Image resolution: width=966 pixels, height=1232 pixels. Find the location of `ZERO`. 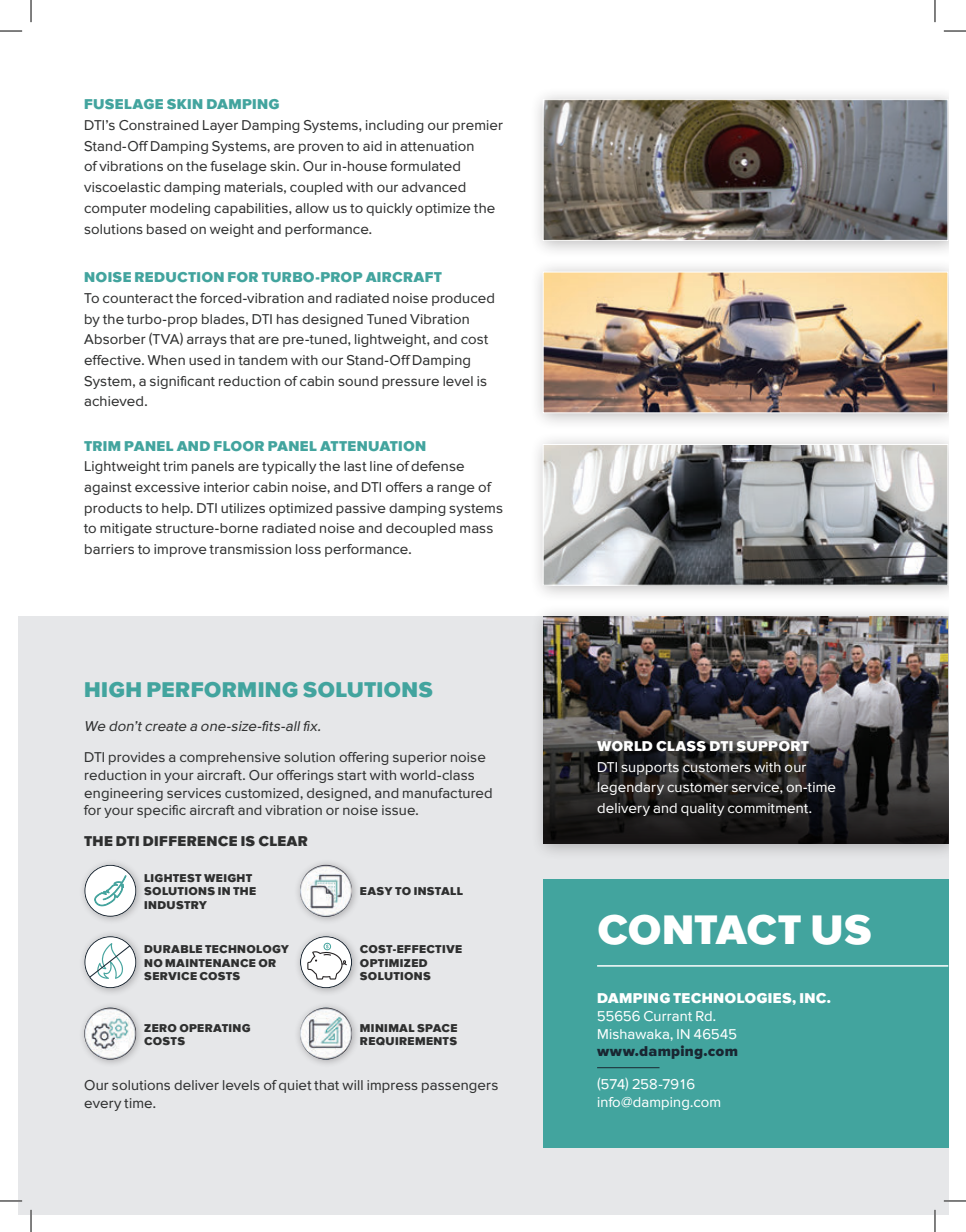

ZERO is located at coordinates (160, 1028).
